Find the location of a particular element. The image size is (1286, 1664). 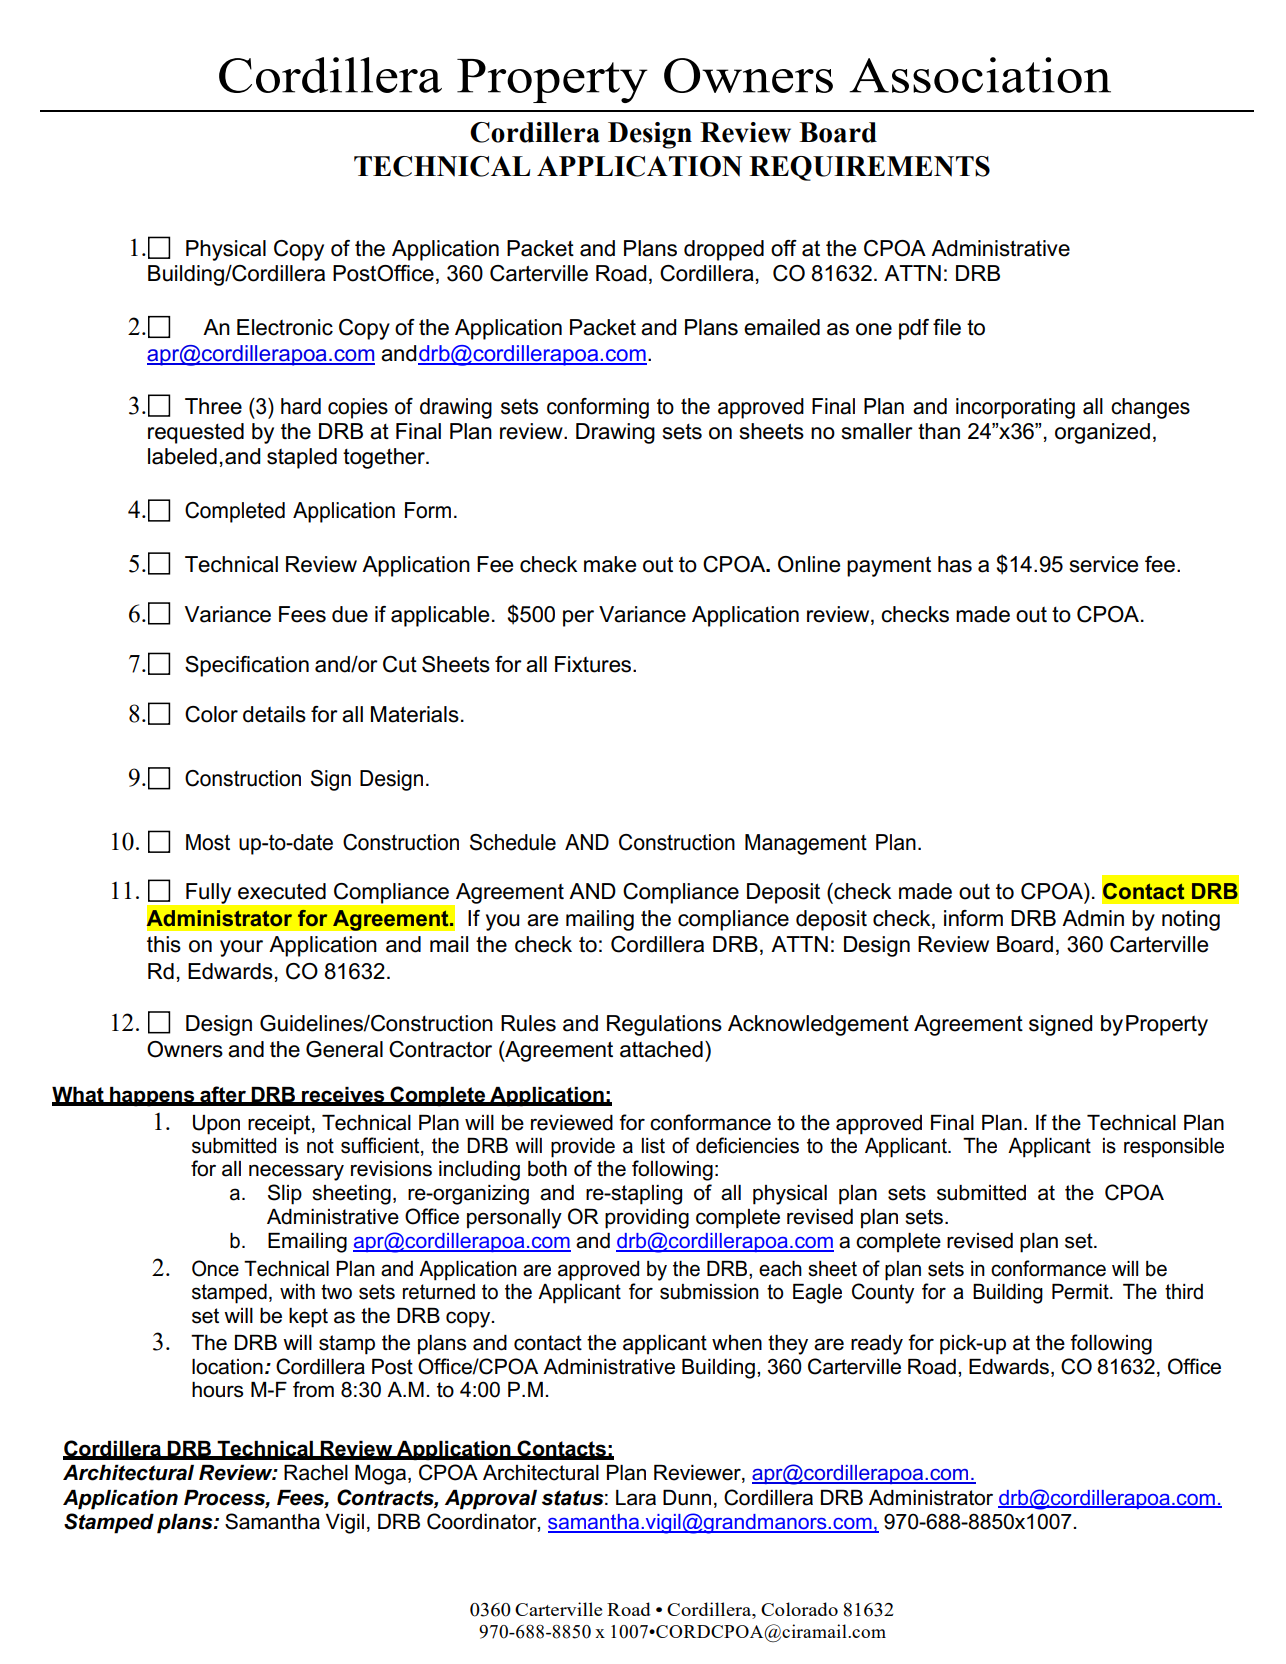

Most is located at coordinates (208, 842).
